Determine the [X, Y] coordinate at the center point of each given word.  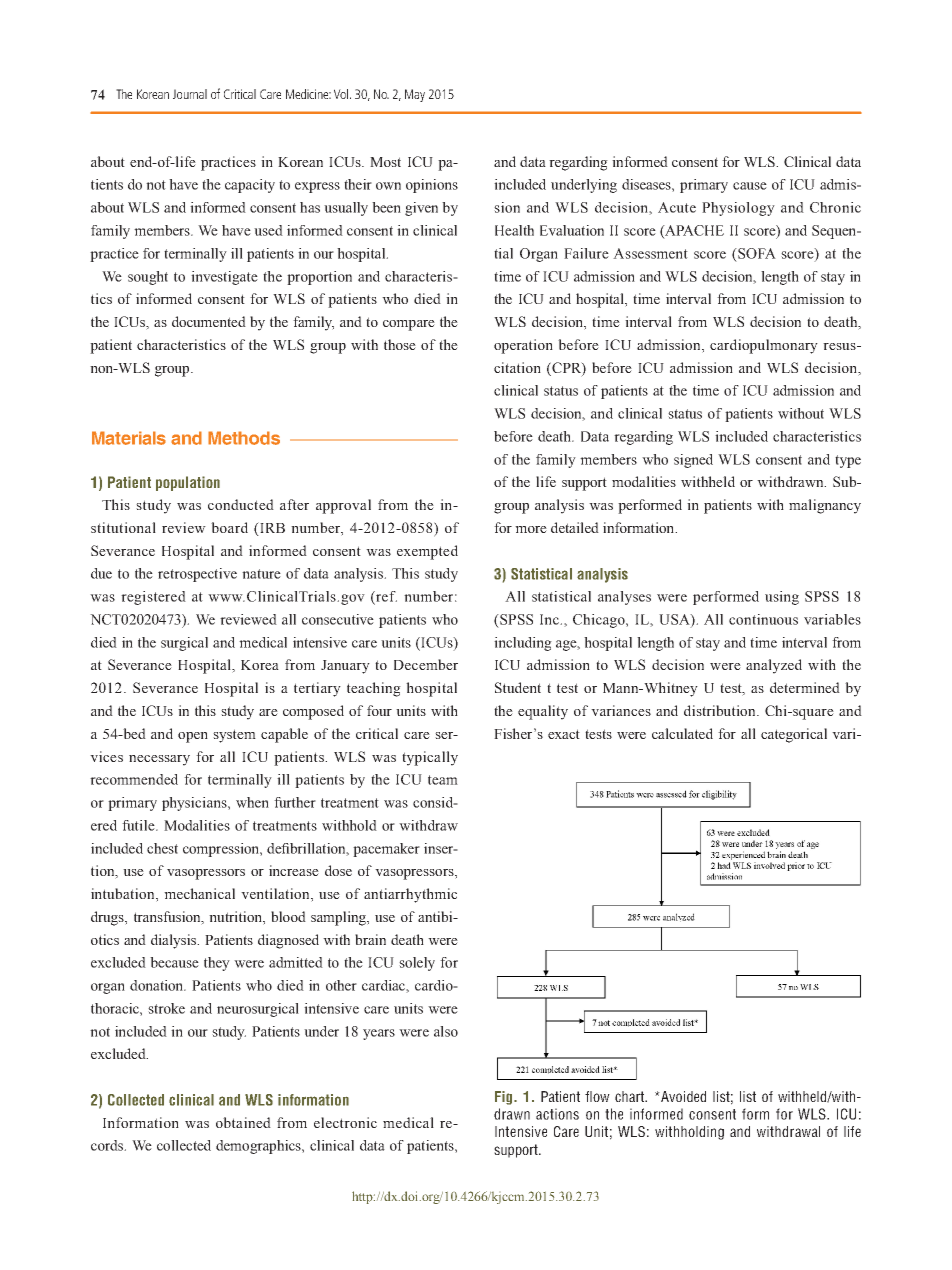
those [400, 344]
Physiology [738, 209]
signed [693, 461]
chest [162, 848]
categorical [794, 735]
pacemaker [386, 850]
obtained [243, 1122]
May [415, 95]
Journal [190, 94]
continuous [763, 619]
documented [209, 321]
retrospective [197, 575]
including [523, 644]
